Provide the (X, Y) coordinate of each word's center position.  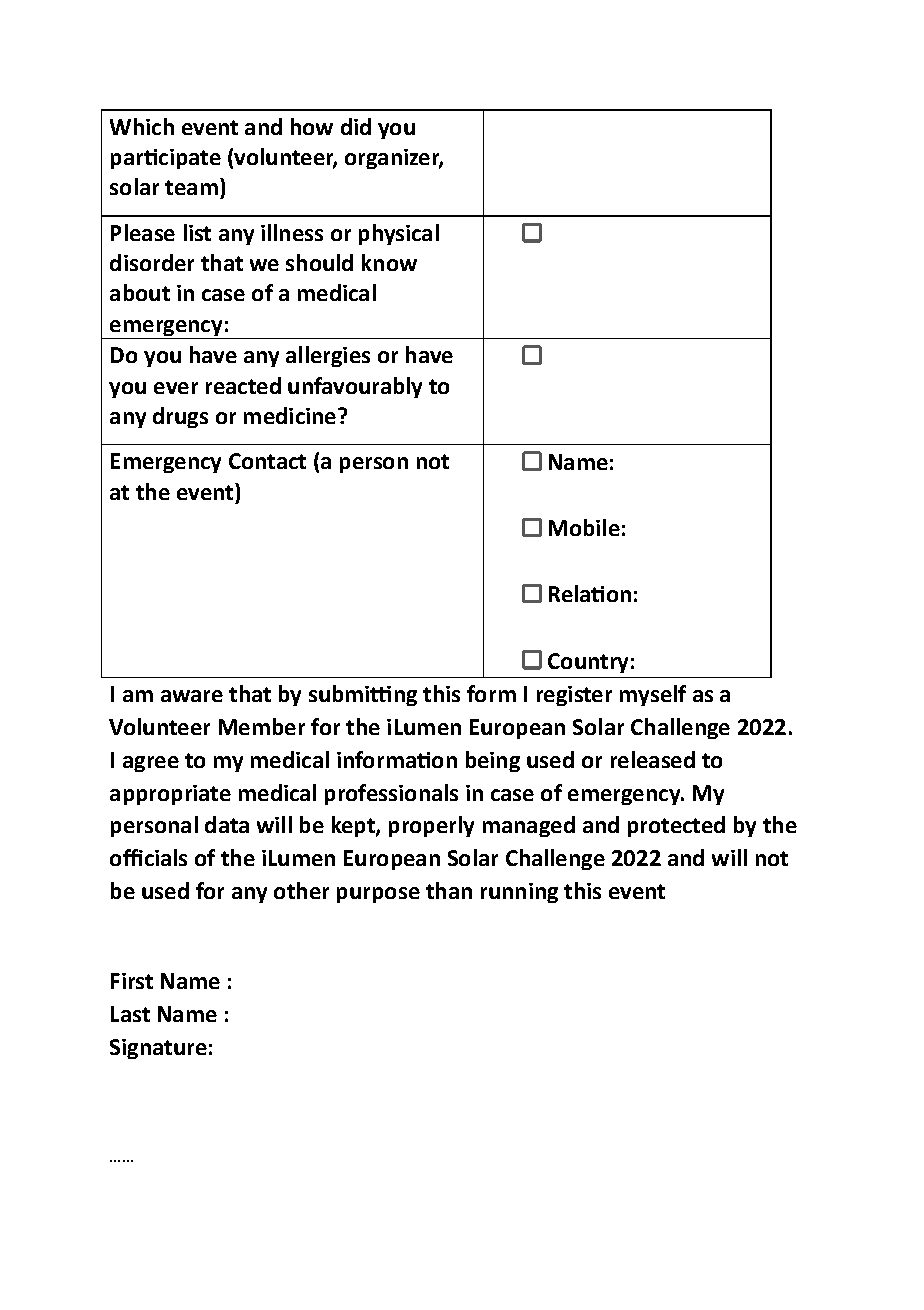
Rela (571, 593)
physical (399, 234)
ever (176, 388)
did (356, 126)
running (519, 893)
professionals (391, 794)
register (574, 696)
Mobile (584, 527)
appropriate (170, 795)
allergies (328, 356)
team (191, 187)
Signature (158, 1049)
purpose (378, 895)
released (653, 759)
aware (192, 696)
